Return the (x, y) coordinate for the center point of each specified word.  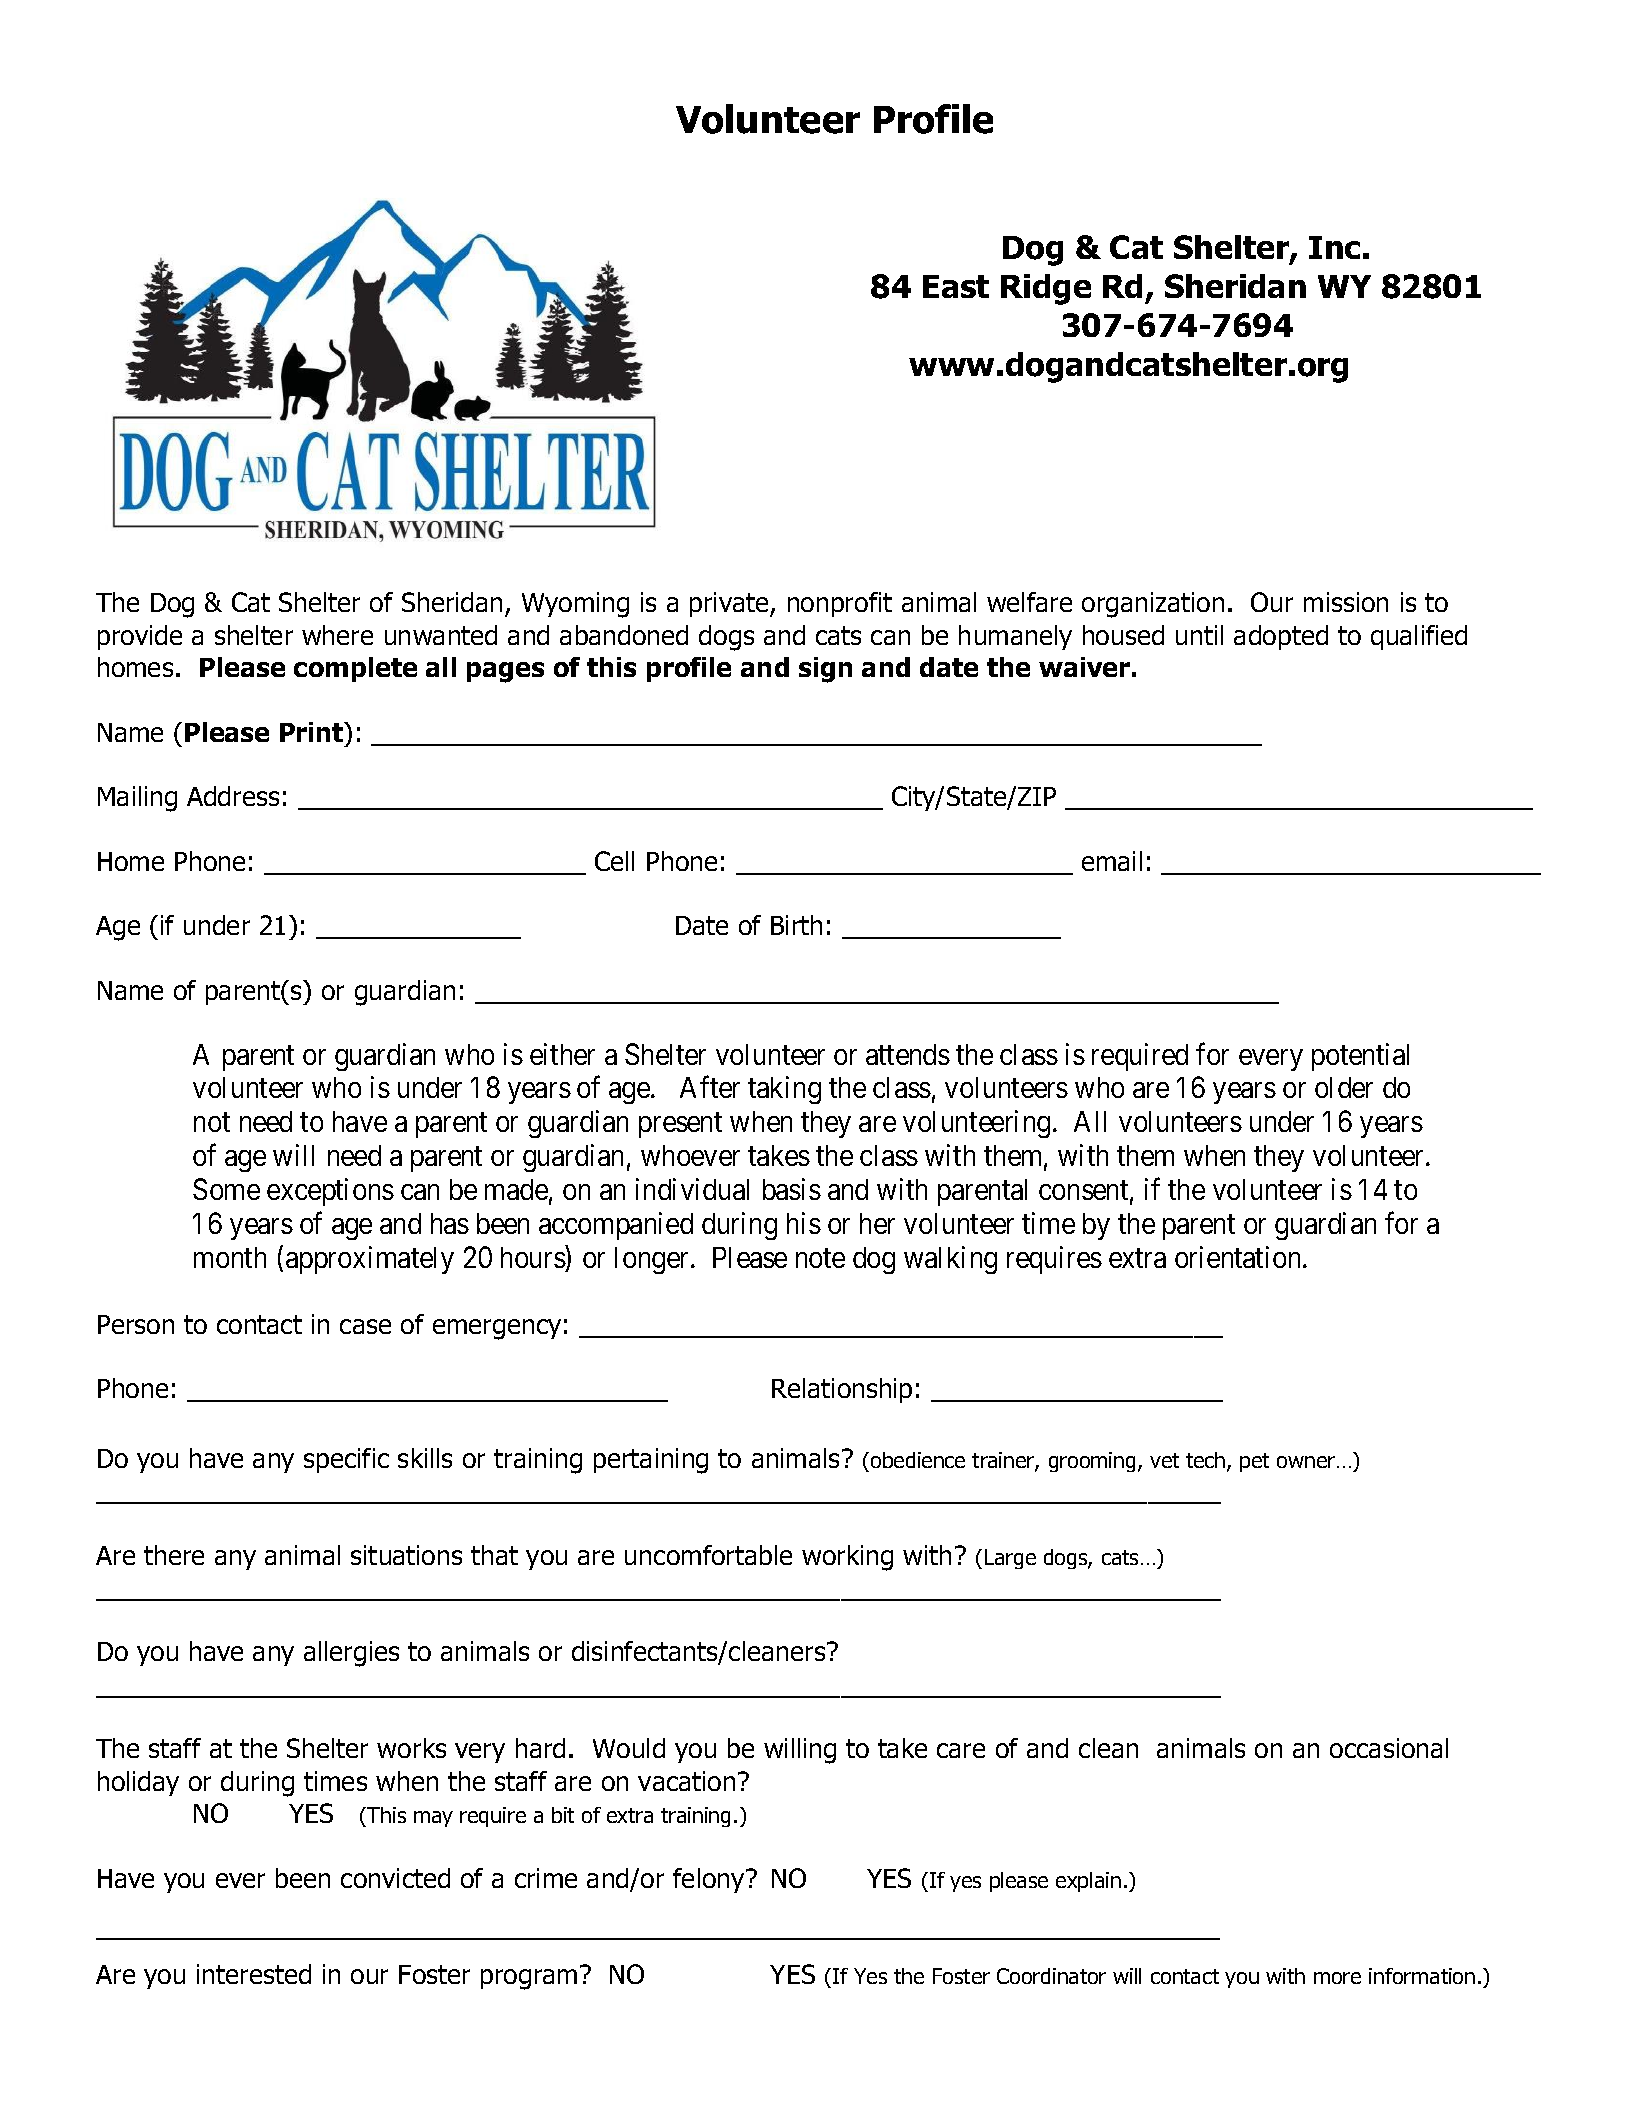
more (1337, 1978)
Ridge (1046, 289)
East (956, 286)
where (337, 635)
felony (710, 1880)
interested (254, 1974)
